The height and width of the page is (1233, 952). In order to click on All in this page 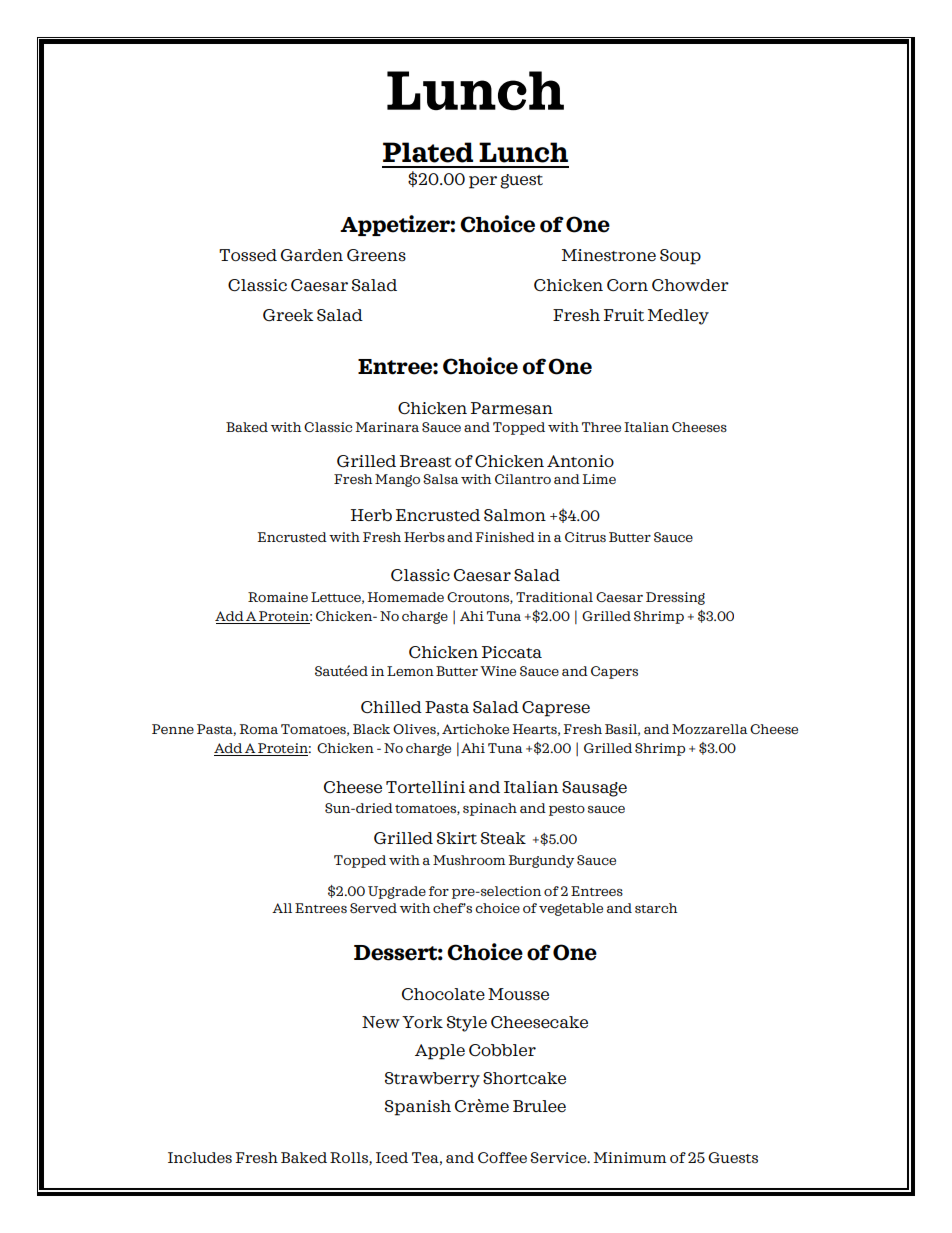, I will do `click(282, 908)`.
